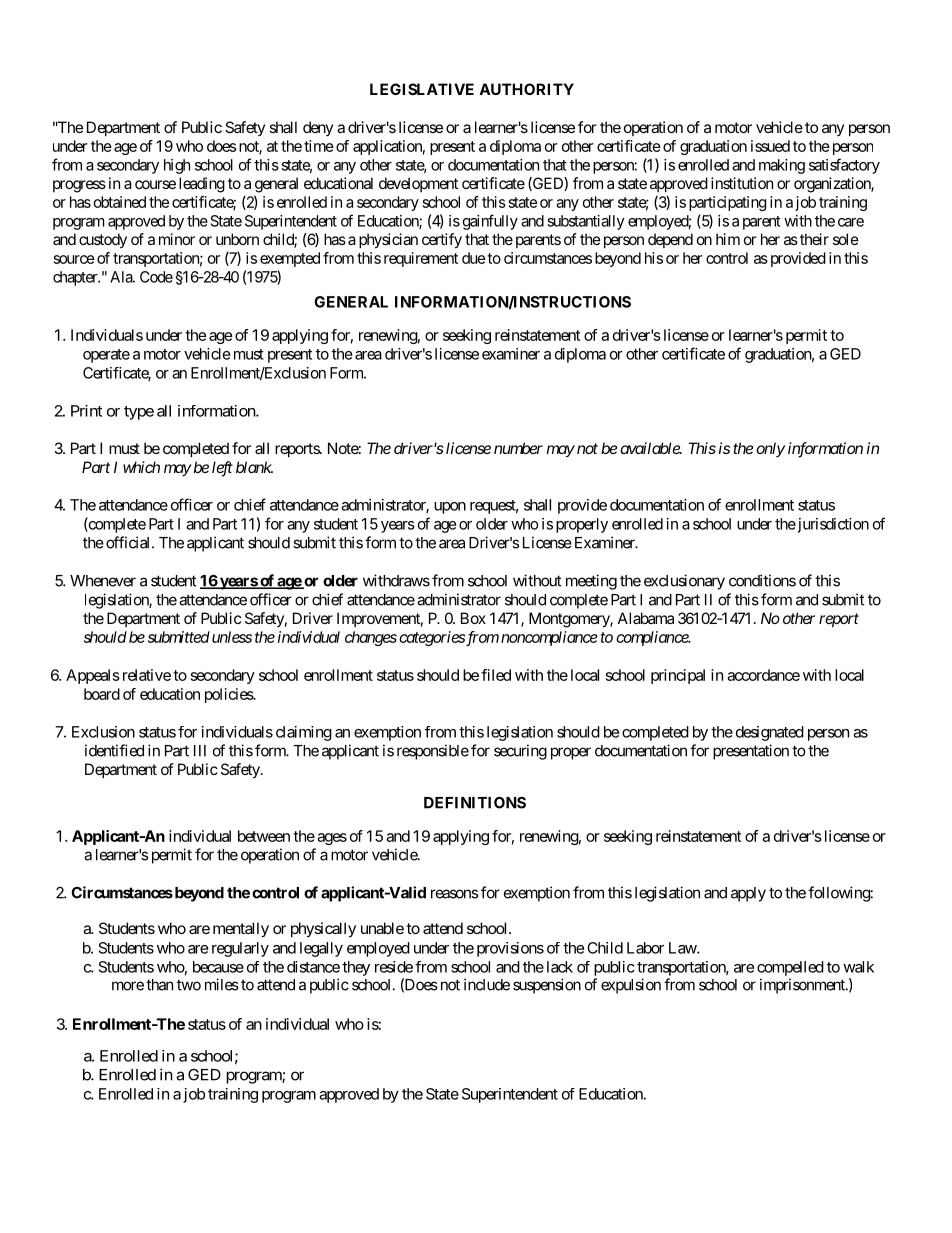 Image resolution: width=952 pixels, height=1233 pixels. Describe the element at coordinates (129, 542) in the image. I see `official` at that location.
